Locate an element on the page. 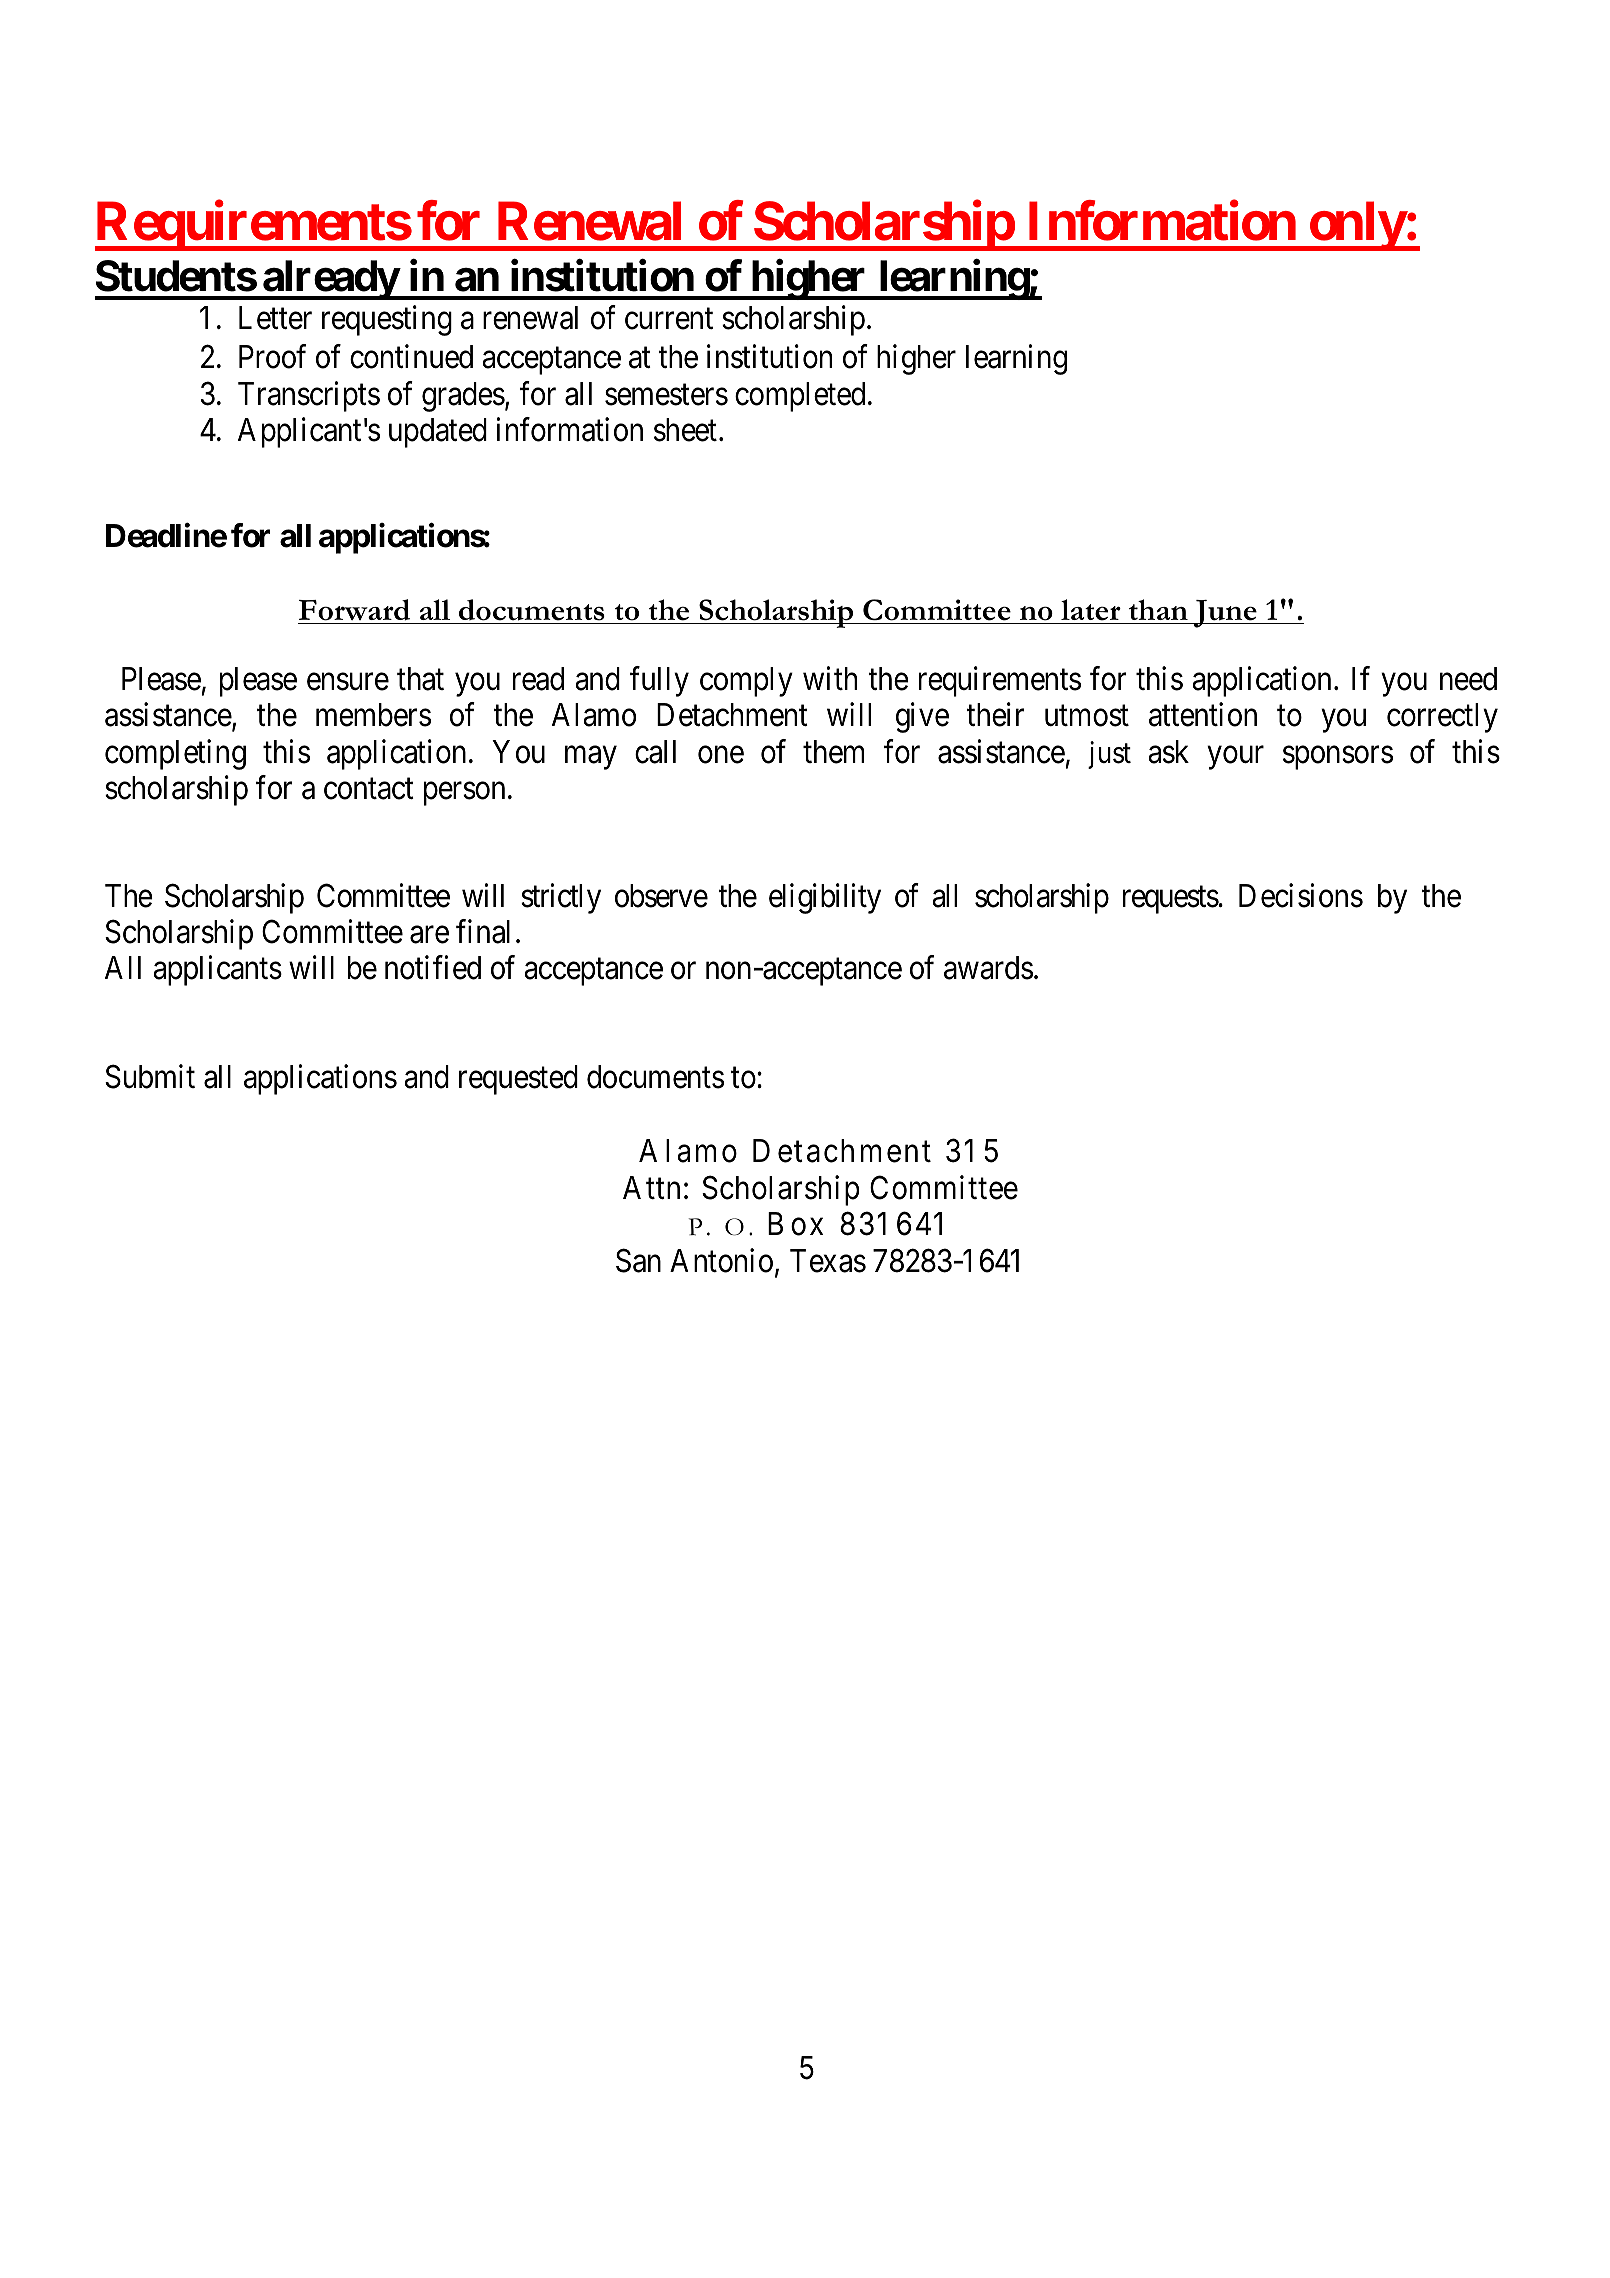 This page has width=1610, height=2278. Proof is located at coordinates (272, 357).
